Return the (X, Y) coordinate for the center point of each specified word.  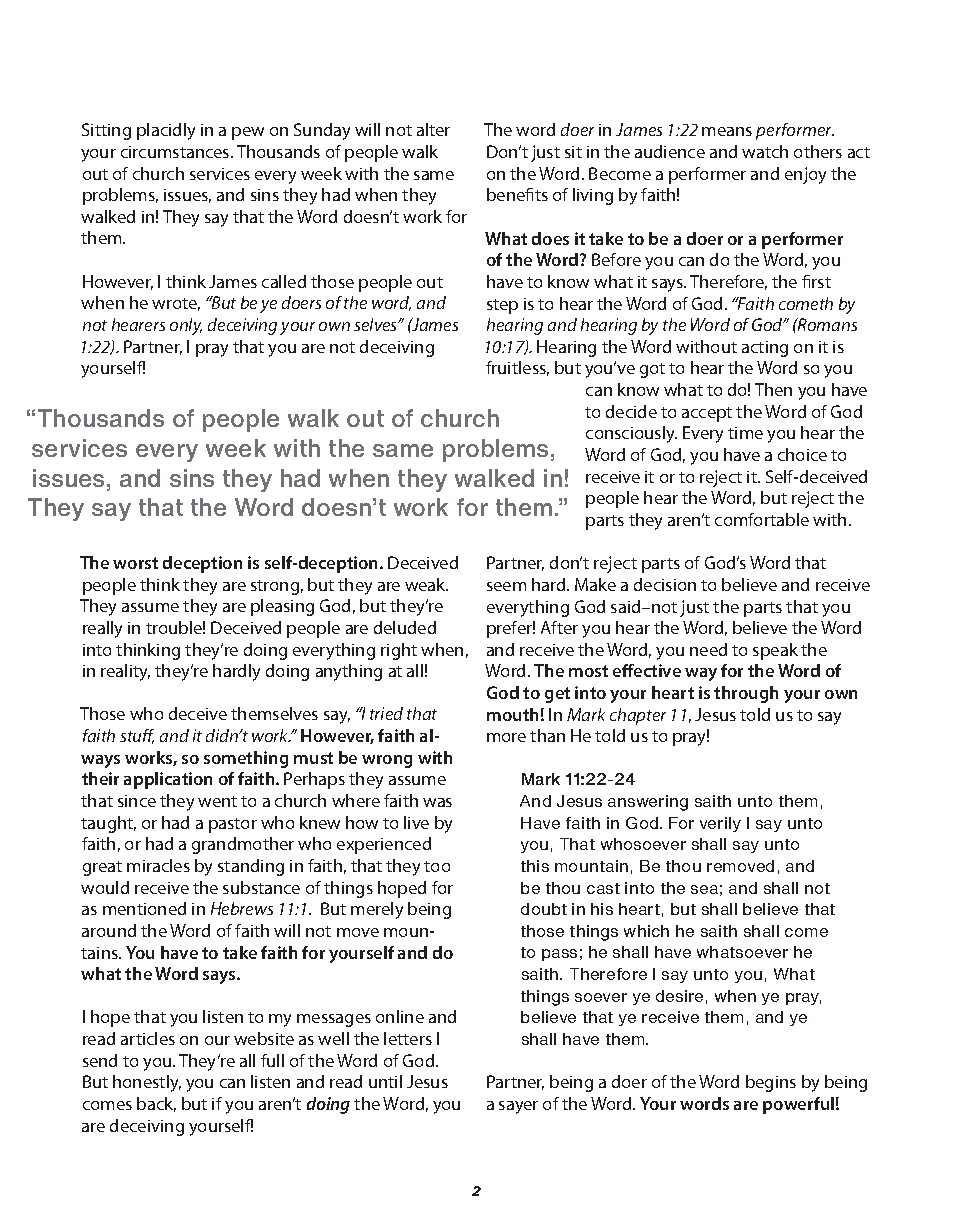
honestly (147, 1083)
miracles (158, 865)
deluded (405, 627)
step (502, 306)
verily (720, 824)
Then (773, 389)
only (186, 326)
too (437, 866)
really (102, 629)
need (708, 649)
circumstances (176, 152)
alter (433, 129)
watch (765, 151)
